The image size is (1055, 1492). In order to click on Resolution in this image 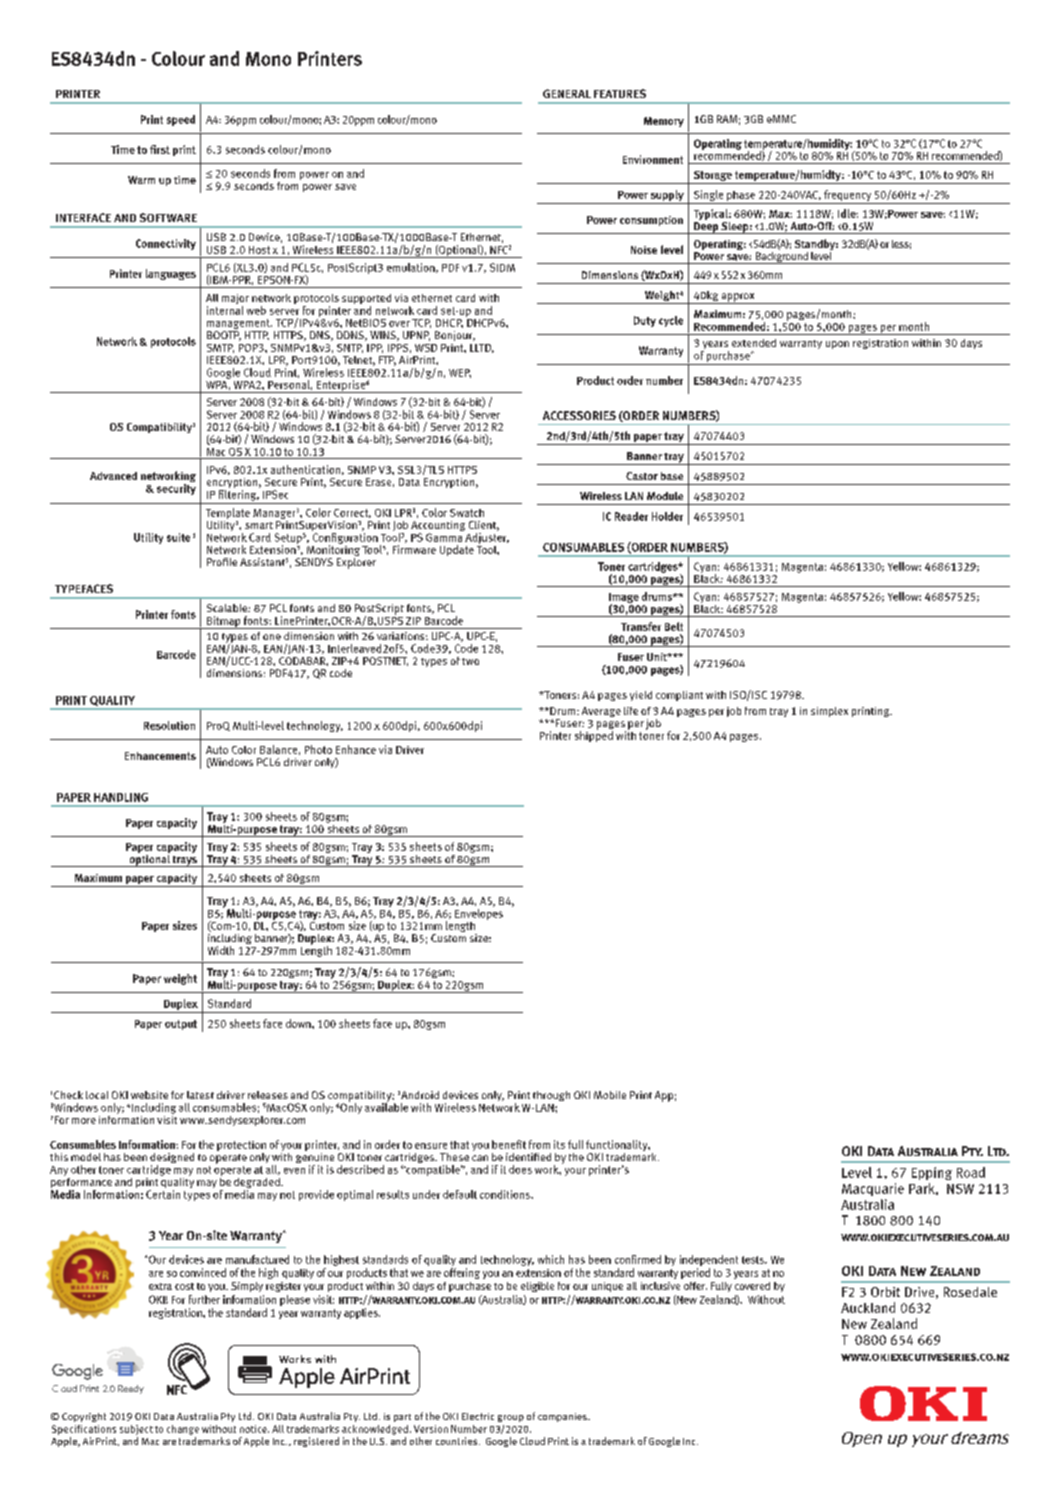, I will do `click(169, 725)`.
